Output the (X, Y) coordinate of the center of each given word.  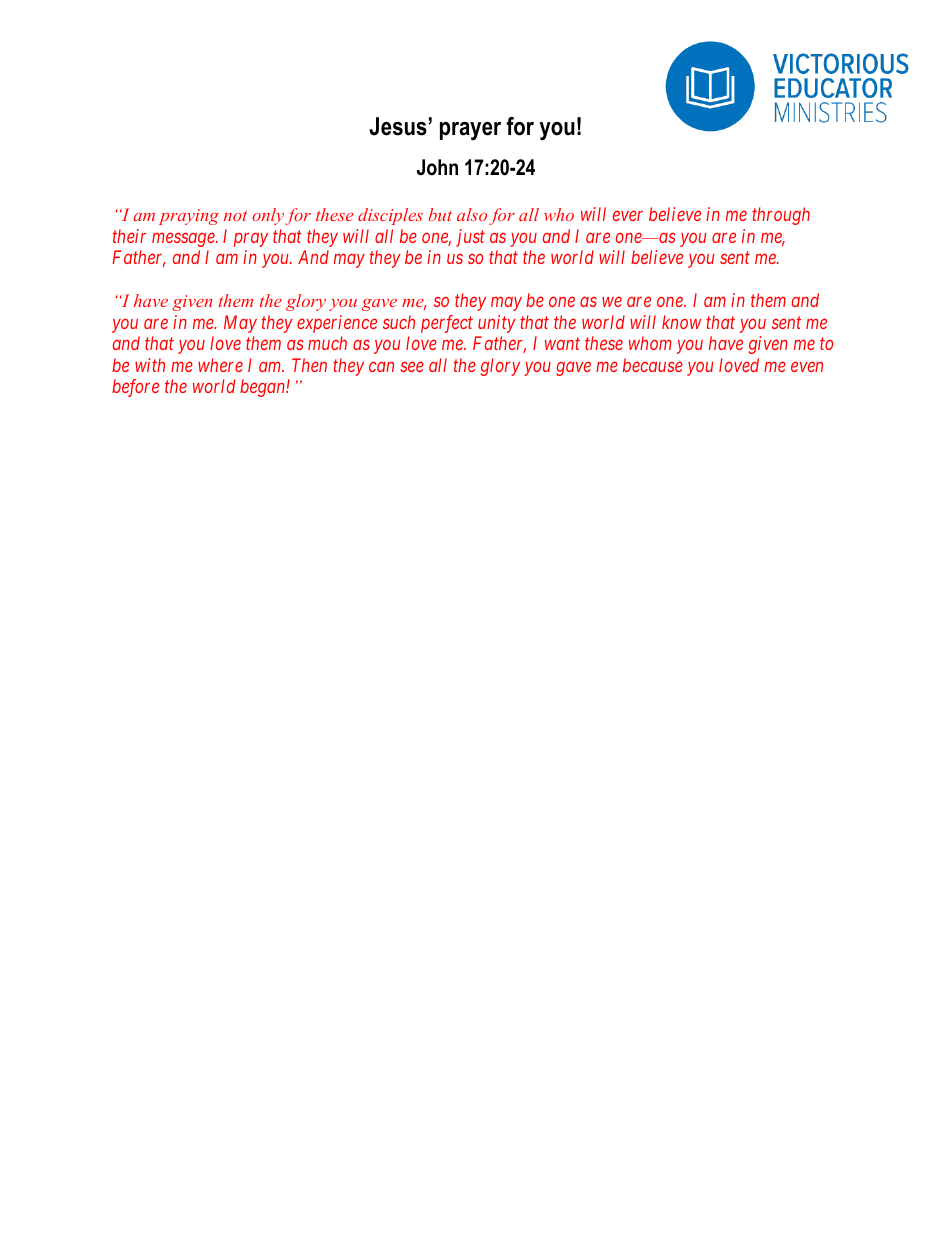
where (220, 365)
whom (650, 343)
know (681, 322)
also (472, 214)
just (470, 238)
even (807, 367)
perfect (447, 324)
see (412, 367)
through (781, 216)
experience (337, 324)
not (235, 216)
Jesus (399, 126)
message (184, 239)
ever (628, 216)
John (437, 167)
